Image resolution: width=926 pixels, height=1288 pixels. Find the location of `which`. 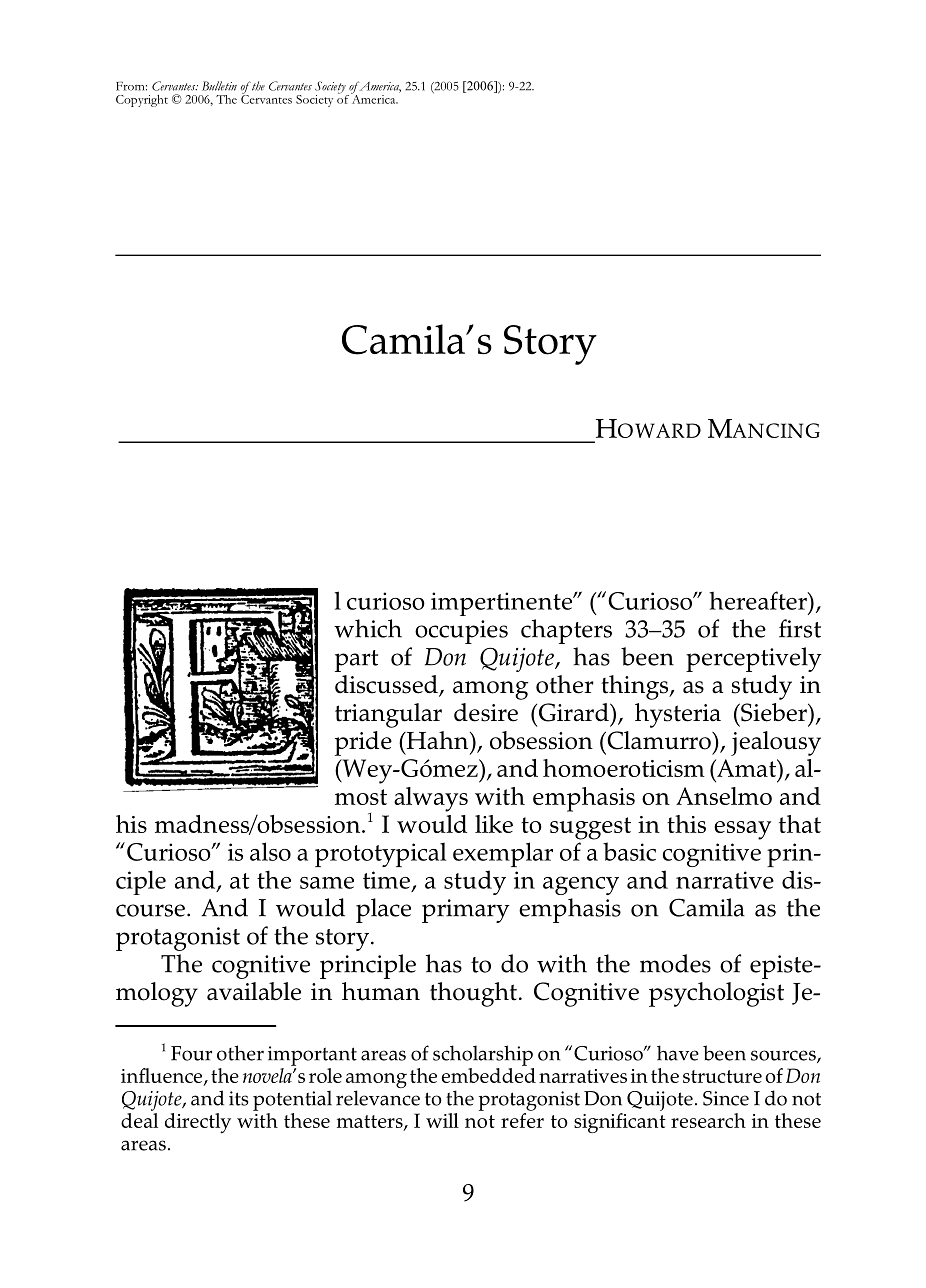

which is located at coordinates (368, 628).
